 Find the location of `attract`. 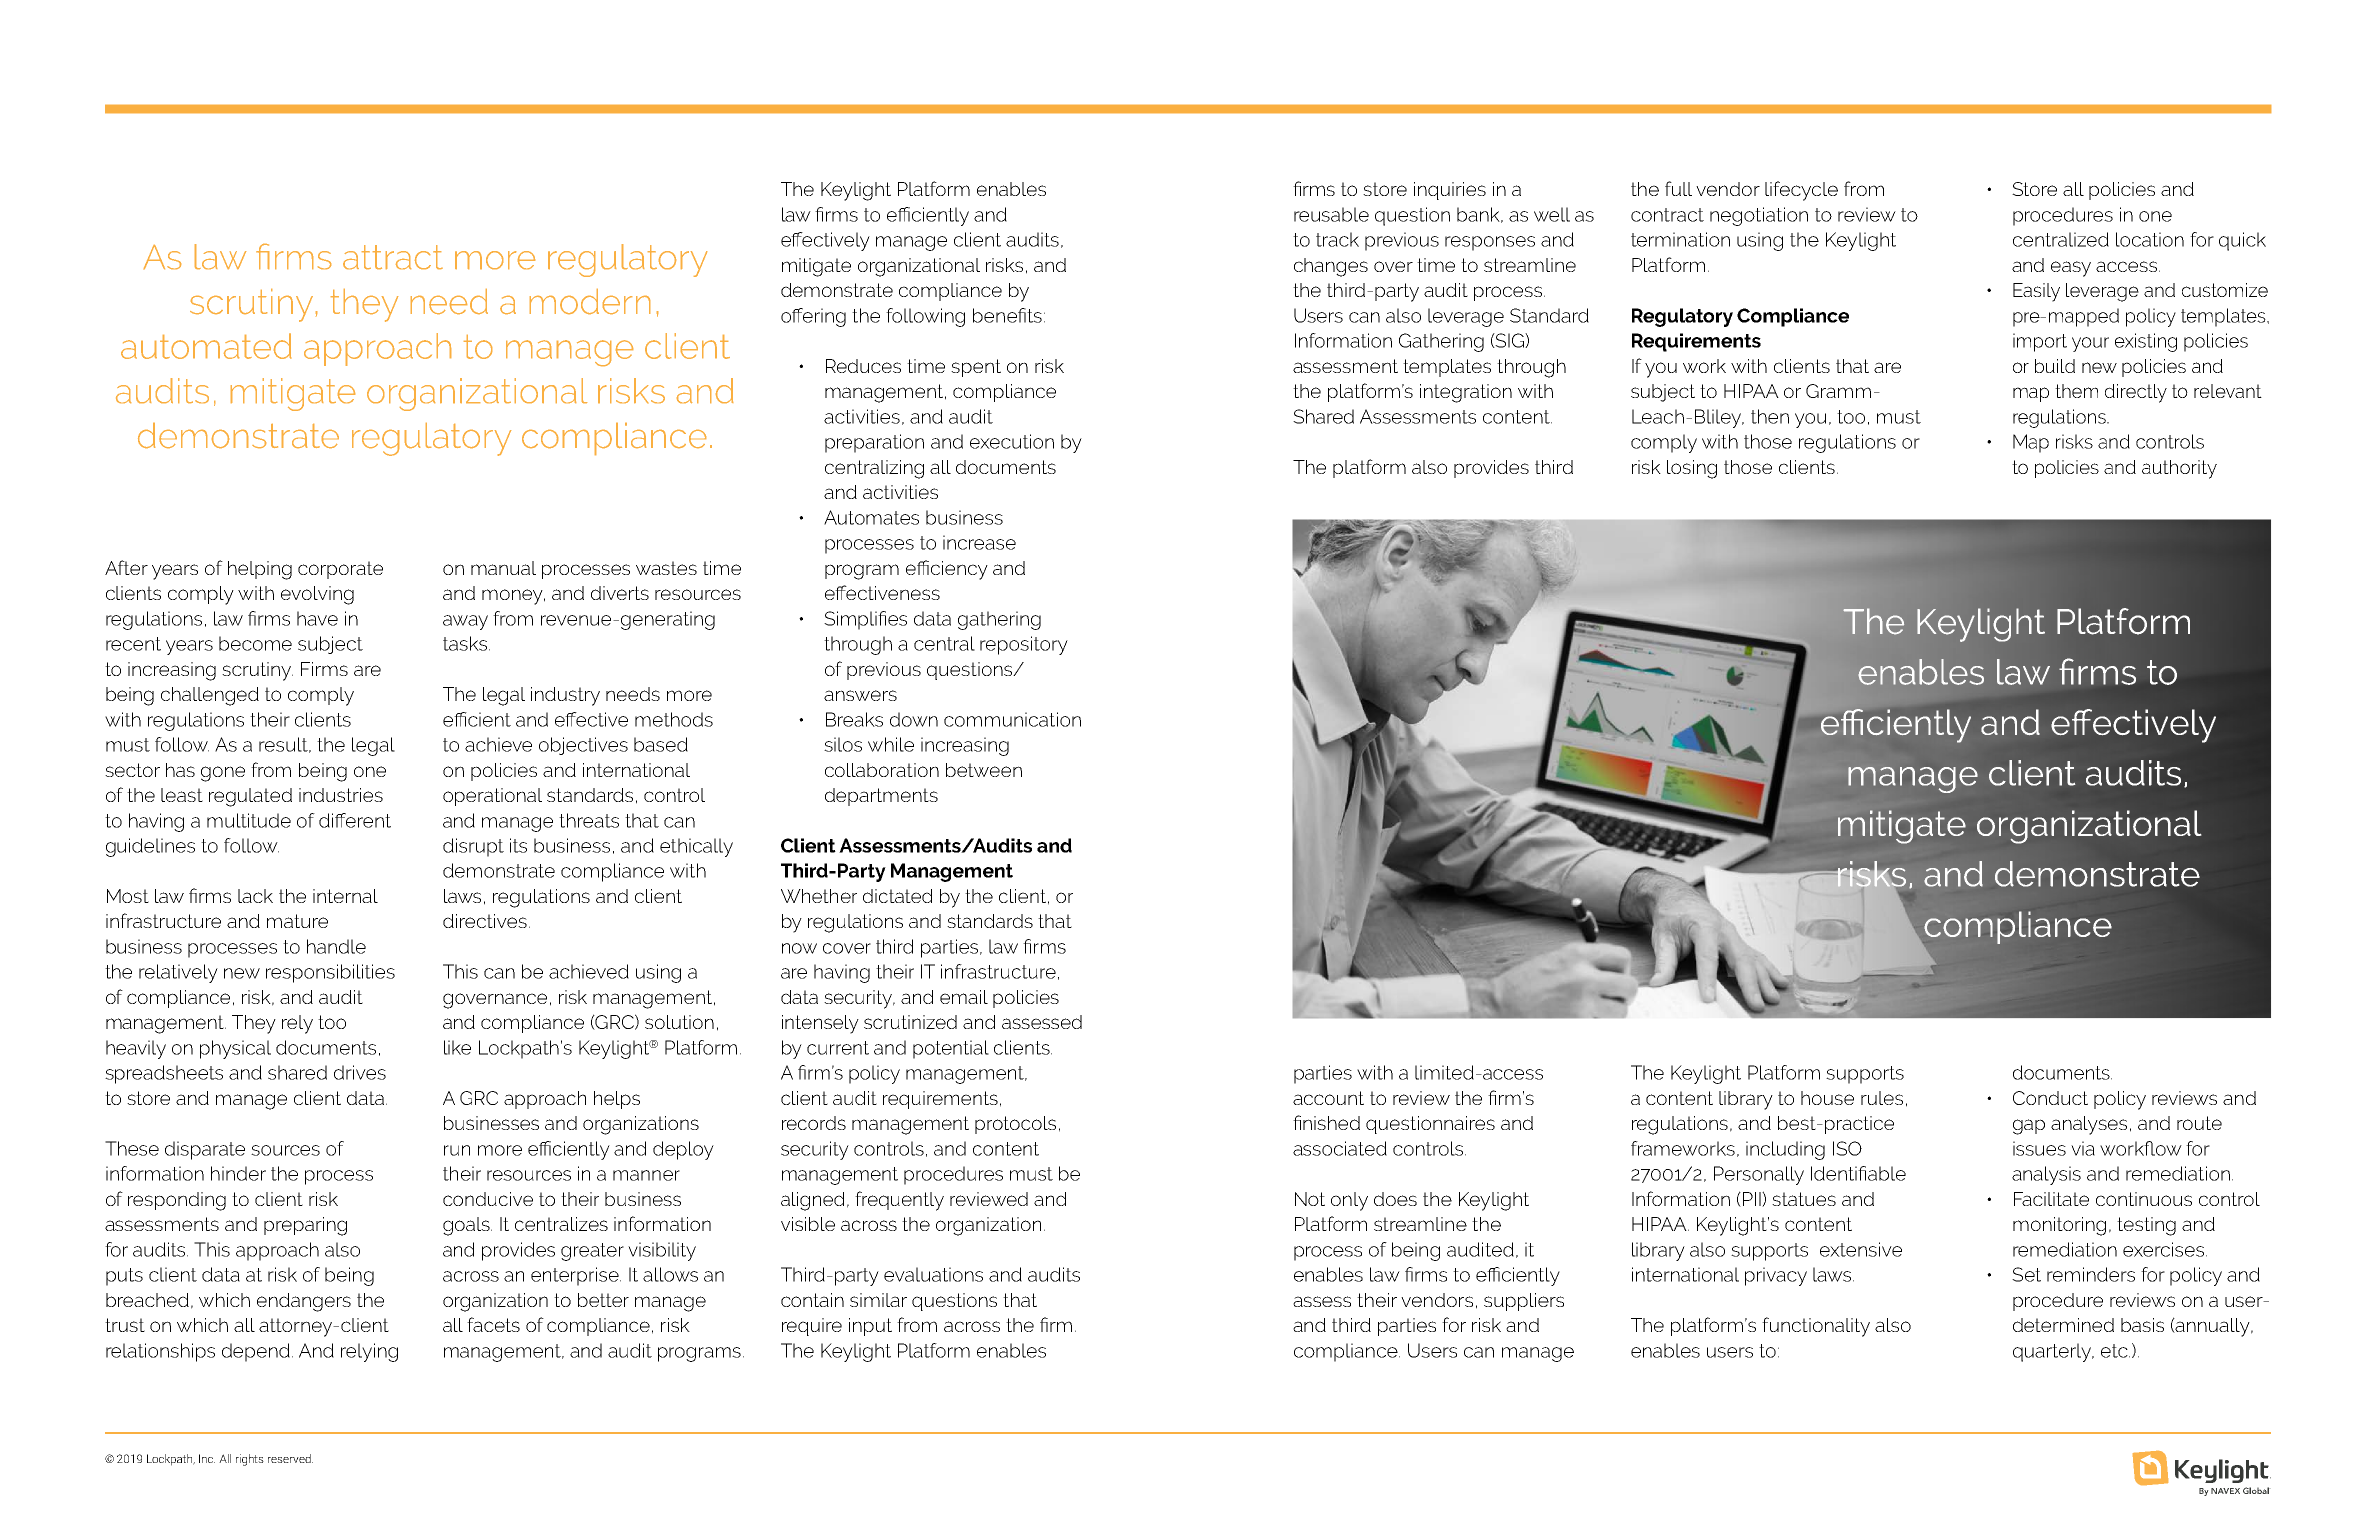

attract is located at coordinates (393, 257).
